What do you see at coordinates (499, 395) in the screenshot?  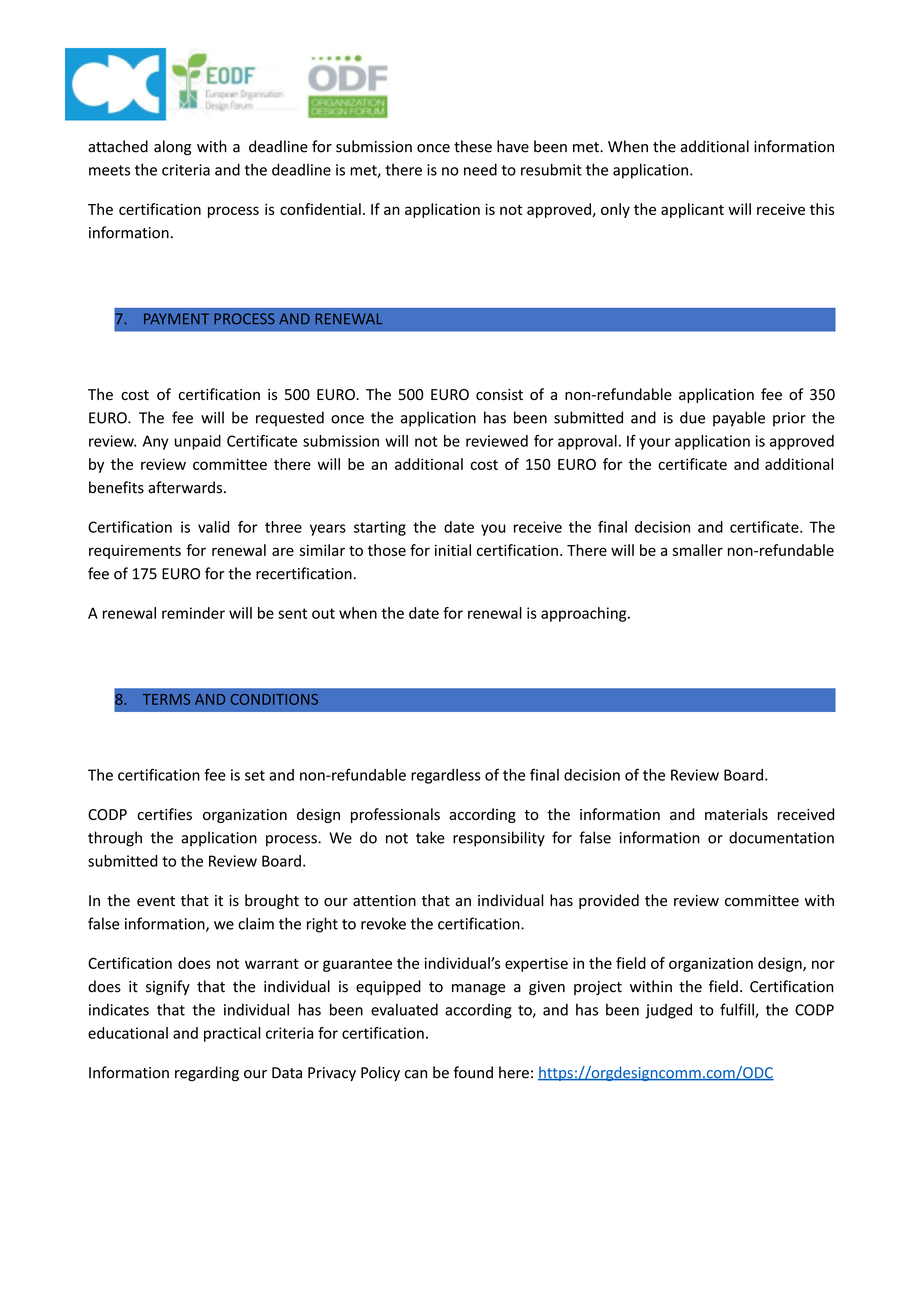 I see `consist` at bounding box center [499, 395].
